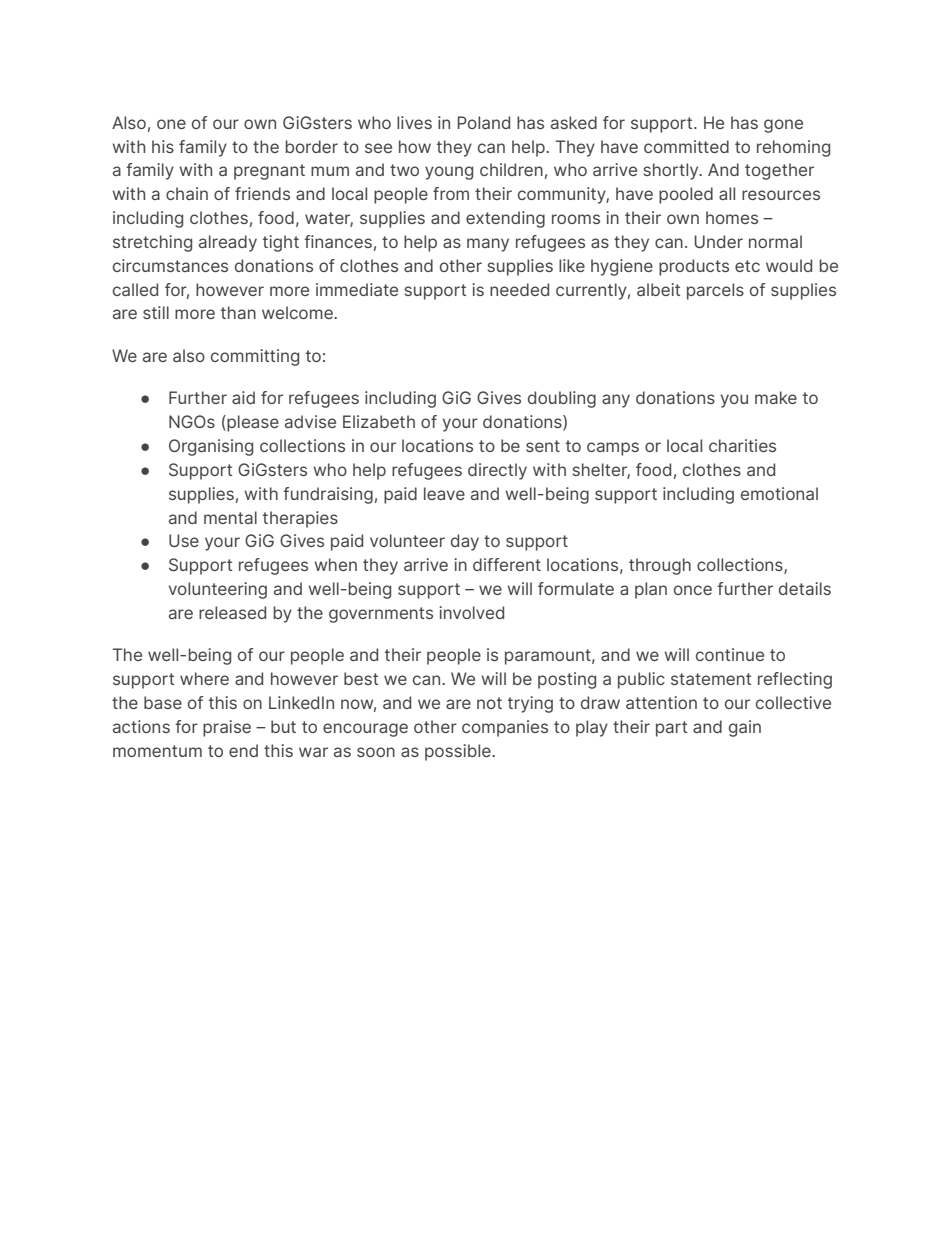  I want to click on Use, so click(184, 540).
